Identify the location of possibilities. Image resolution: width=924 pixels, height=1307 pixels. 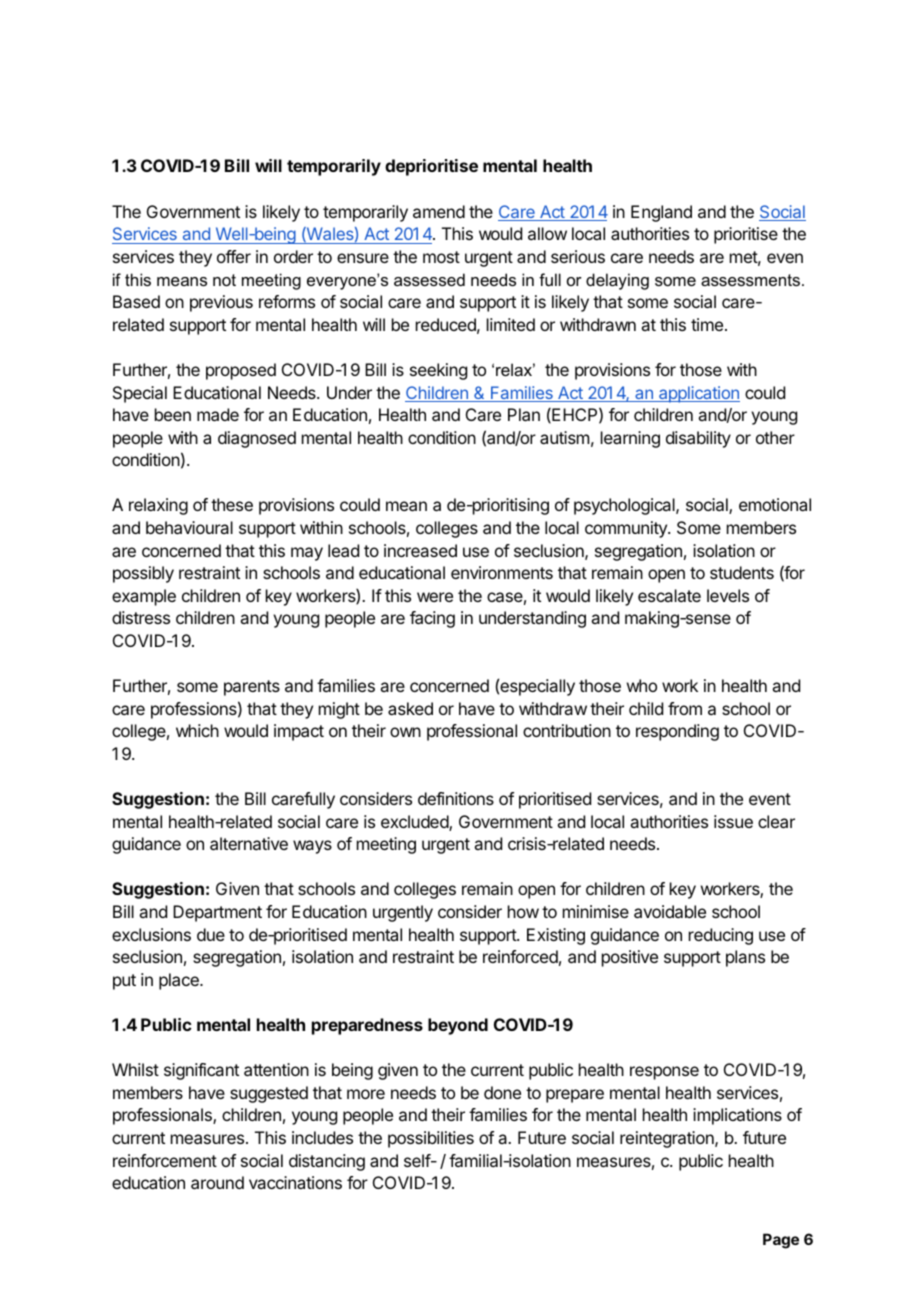
(431, 1139).
